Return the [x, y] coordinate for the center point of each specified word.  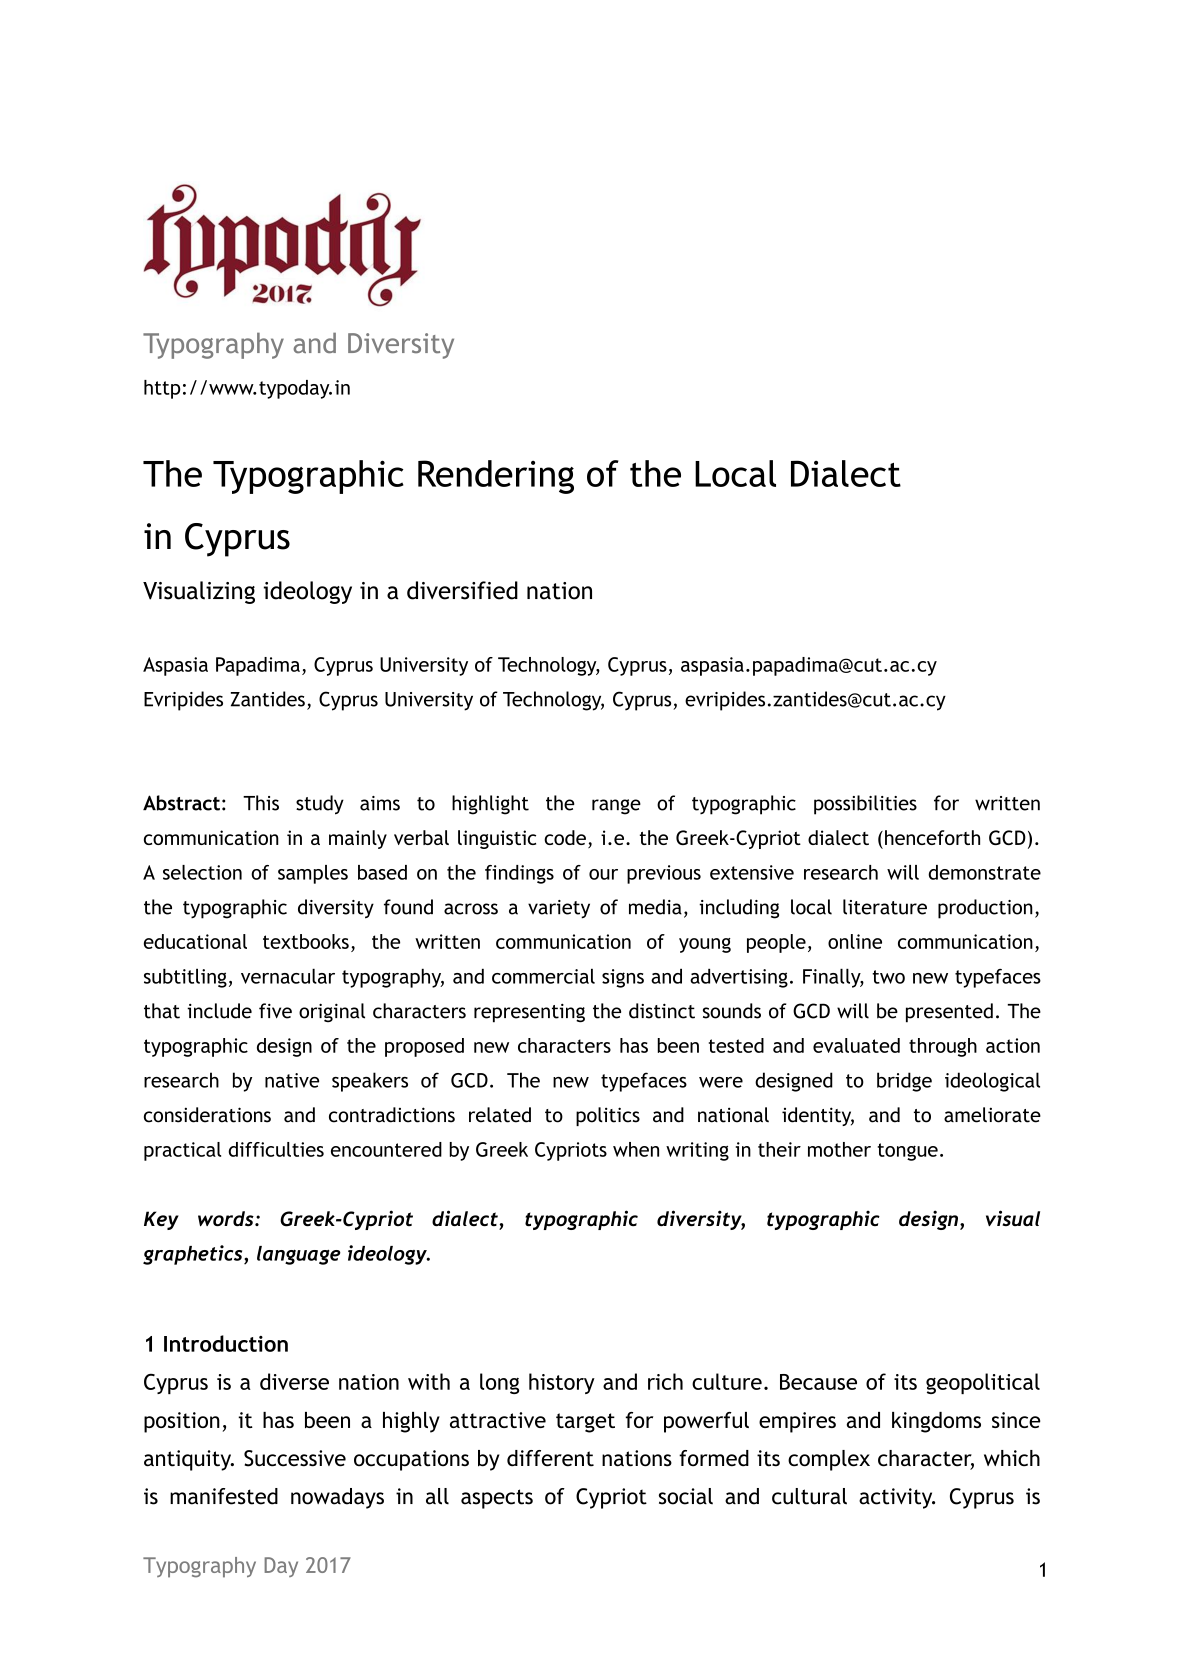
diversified [462, 590]
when [636, 1149]
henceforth [932, 837]
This [261, 803]
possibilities [865, 805]
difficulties [276, 1149]
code [565, 837]
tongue [908, 1152]
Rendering [496, 477]
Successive [295, 1458]
